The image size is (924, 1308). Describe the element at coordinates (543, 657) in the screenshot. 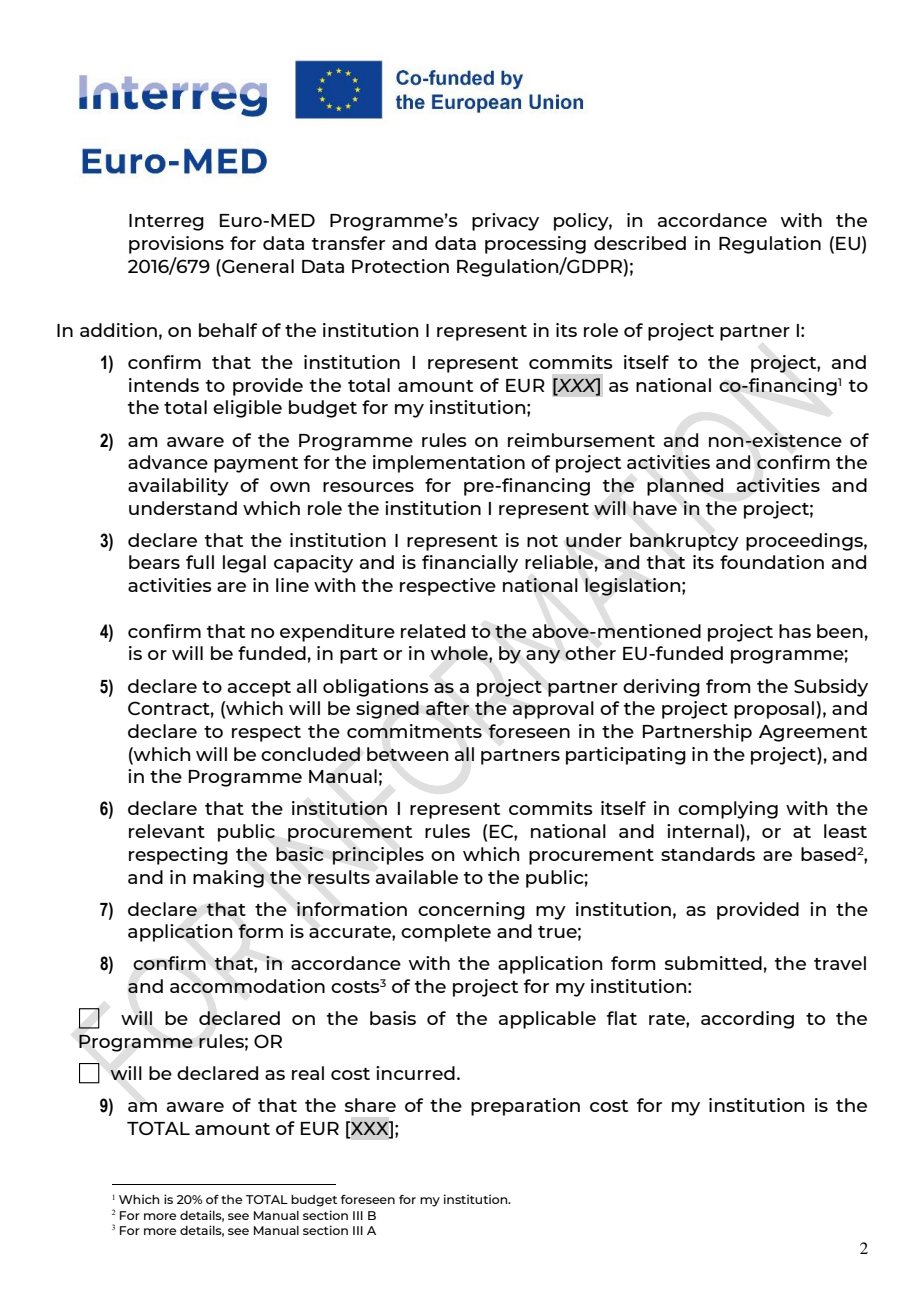

I see `any` at that location.
